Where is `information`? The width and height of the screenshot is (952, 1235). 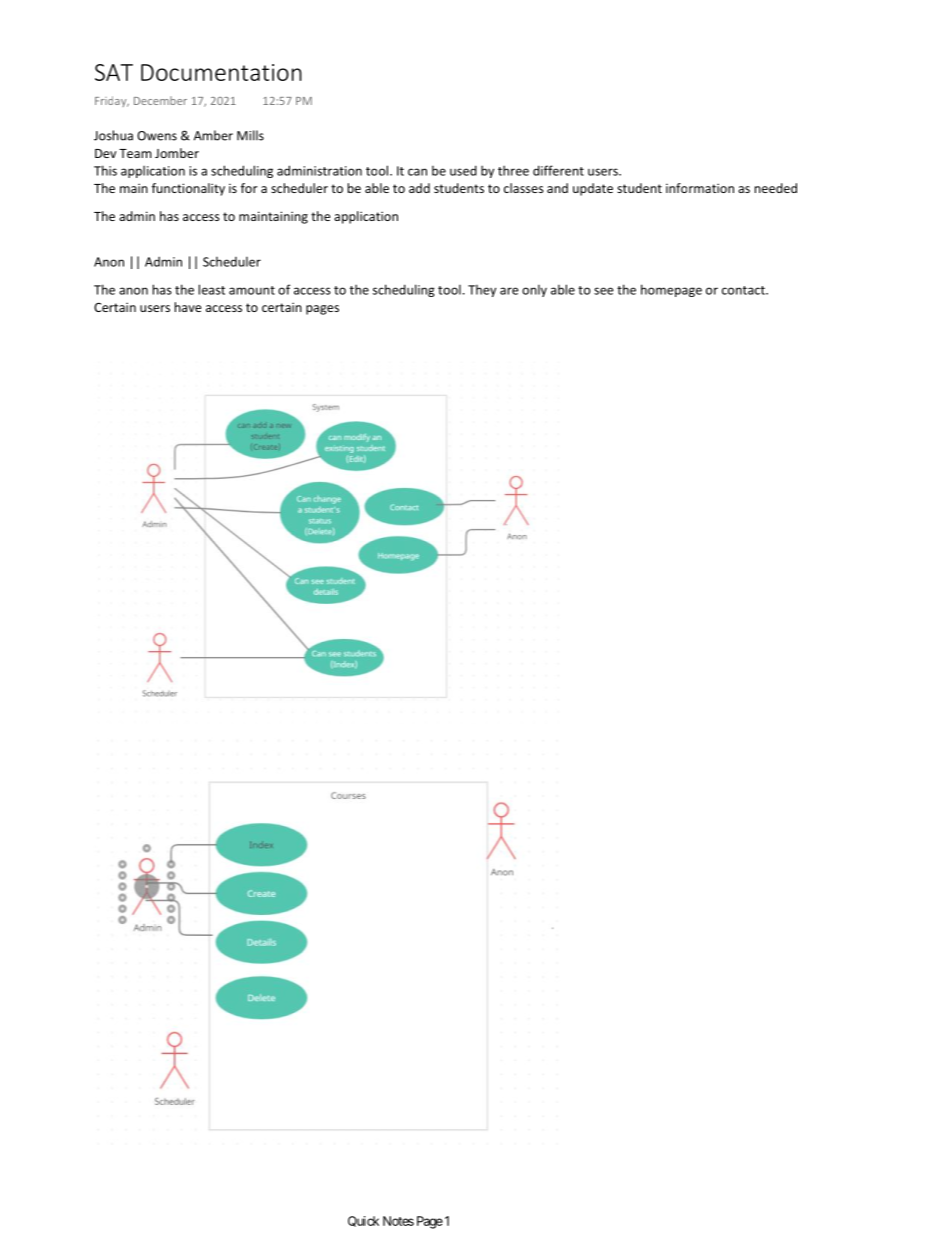 information is located at coordinates (700, 188).
